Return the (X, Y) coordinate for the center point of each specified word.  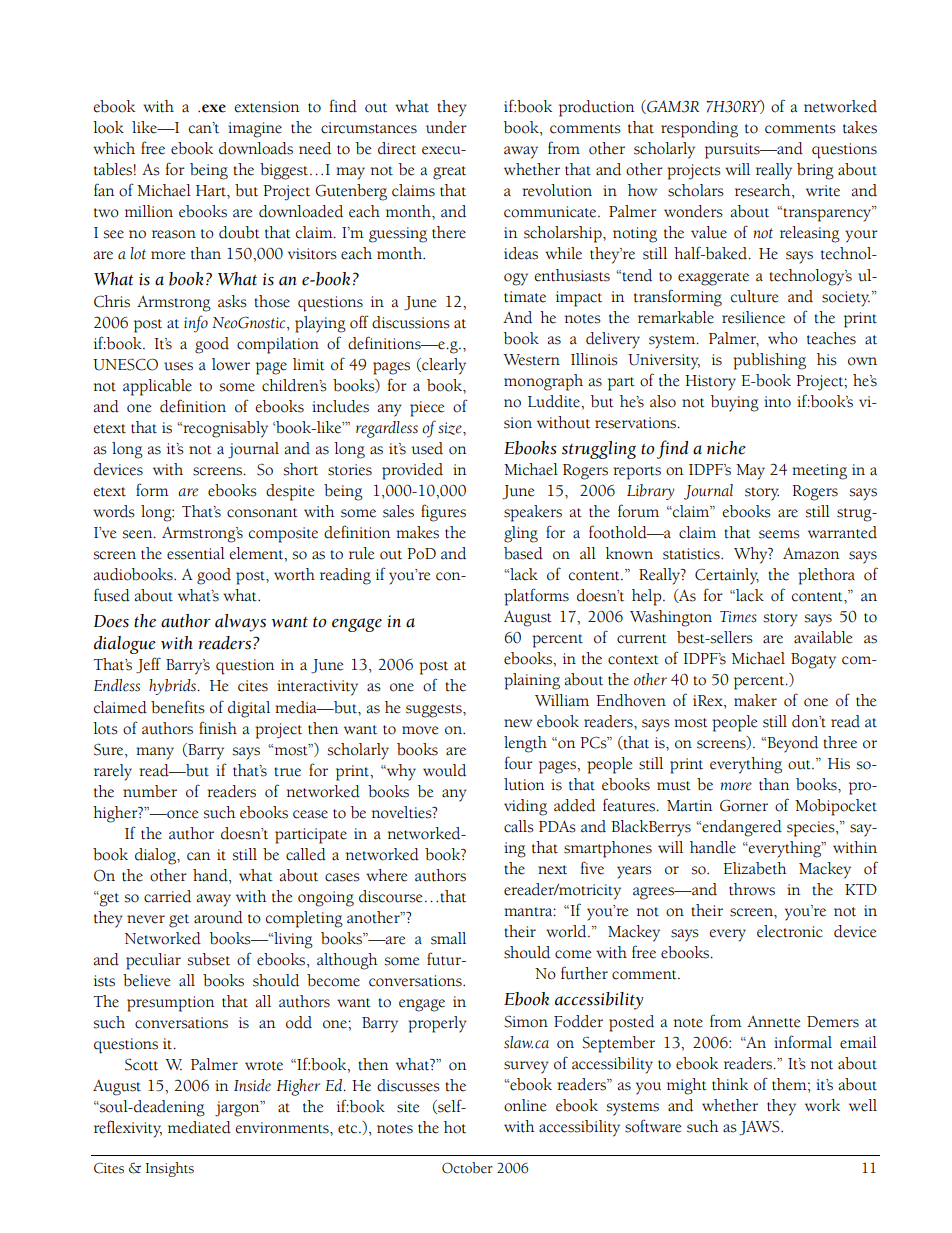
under (446, 127)
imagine (255, 130)
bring (815, 171)
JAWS (760, 1128)
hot (455, 1127)
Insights (169, 1169)
